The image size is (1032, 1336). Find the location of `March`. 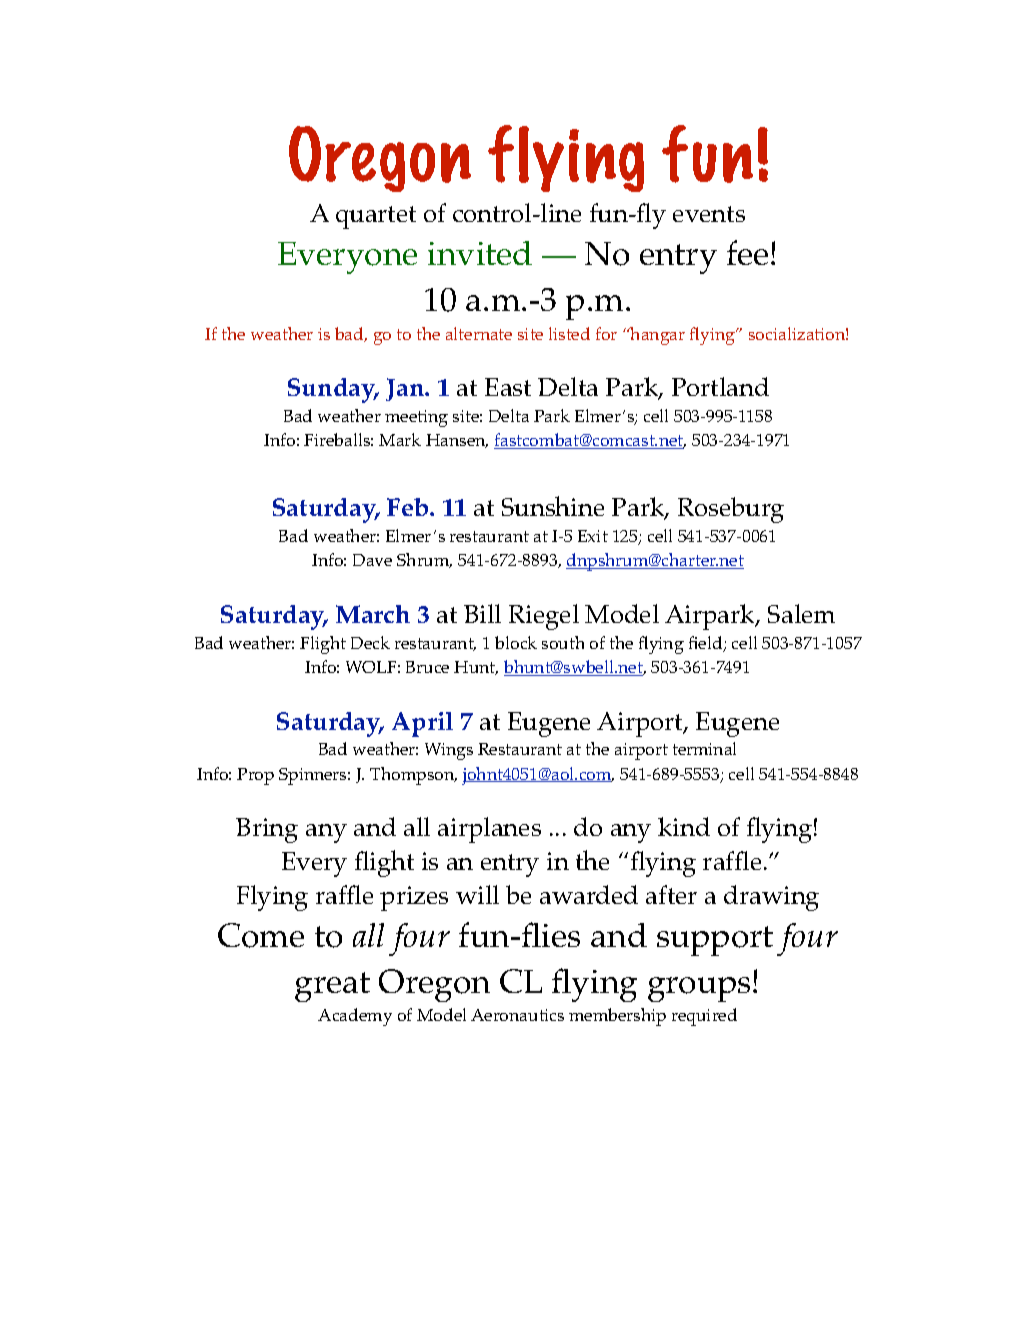

March is located at coordinates (373, 614).
